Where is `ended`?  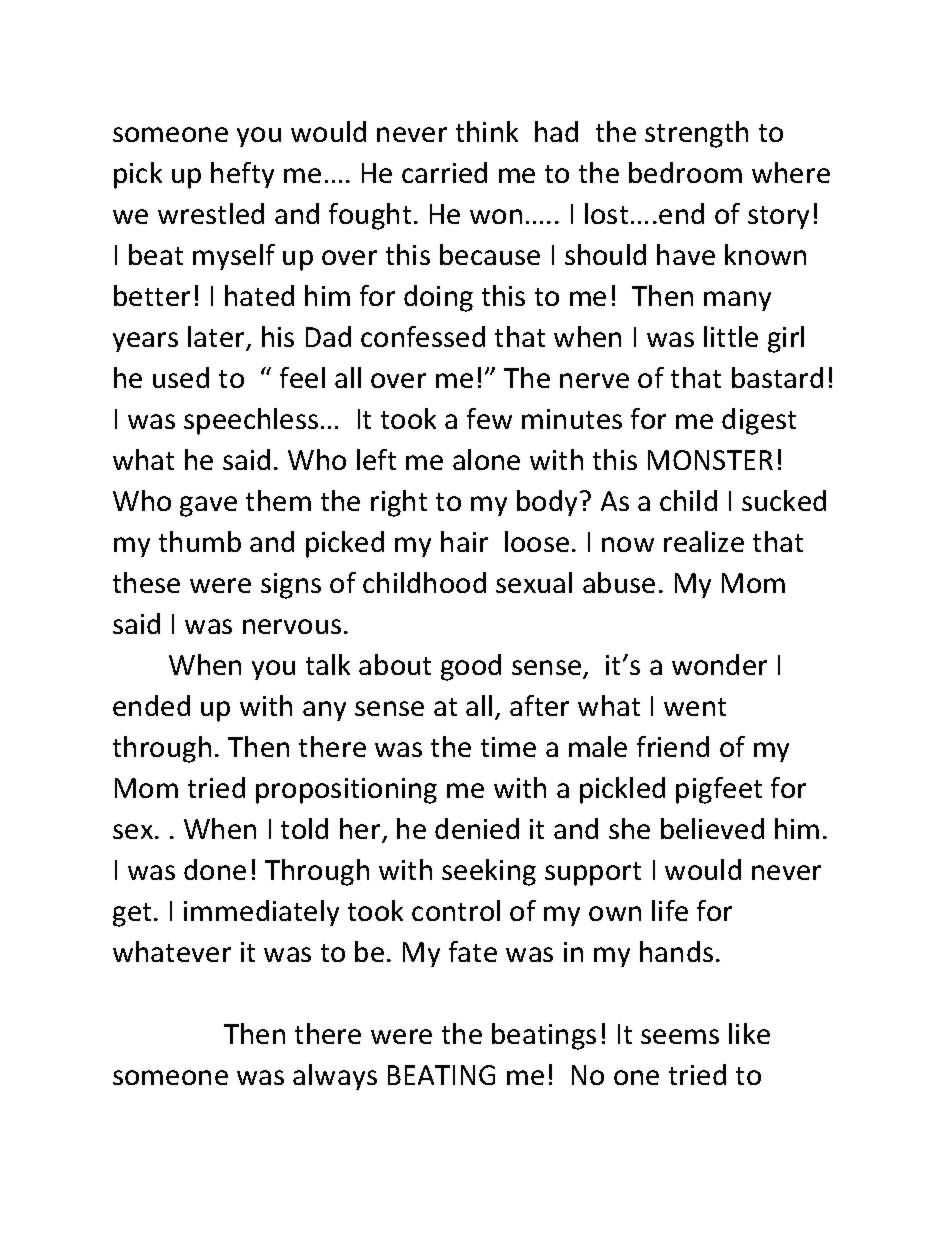 ended is located at coordinates (151, 705).
